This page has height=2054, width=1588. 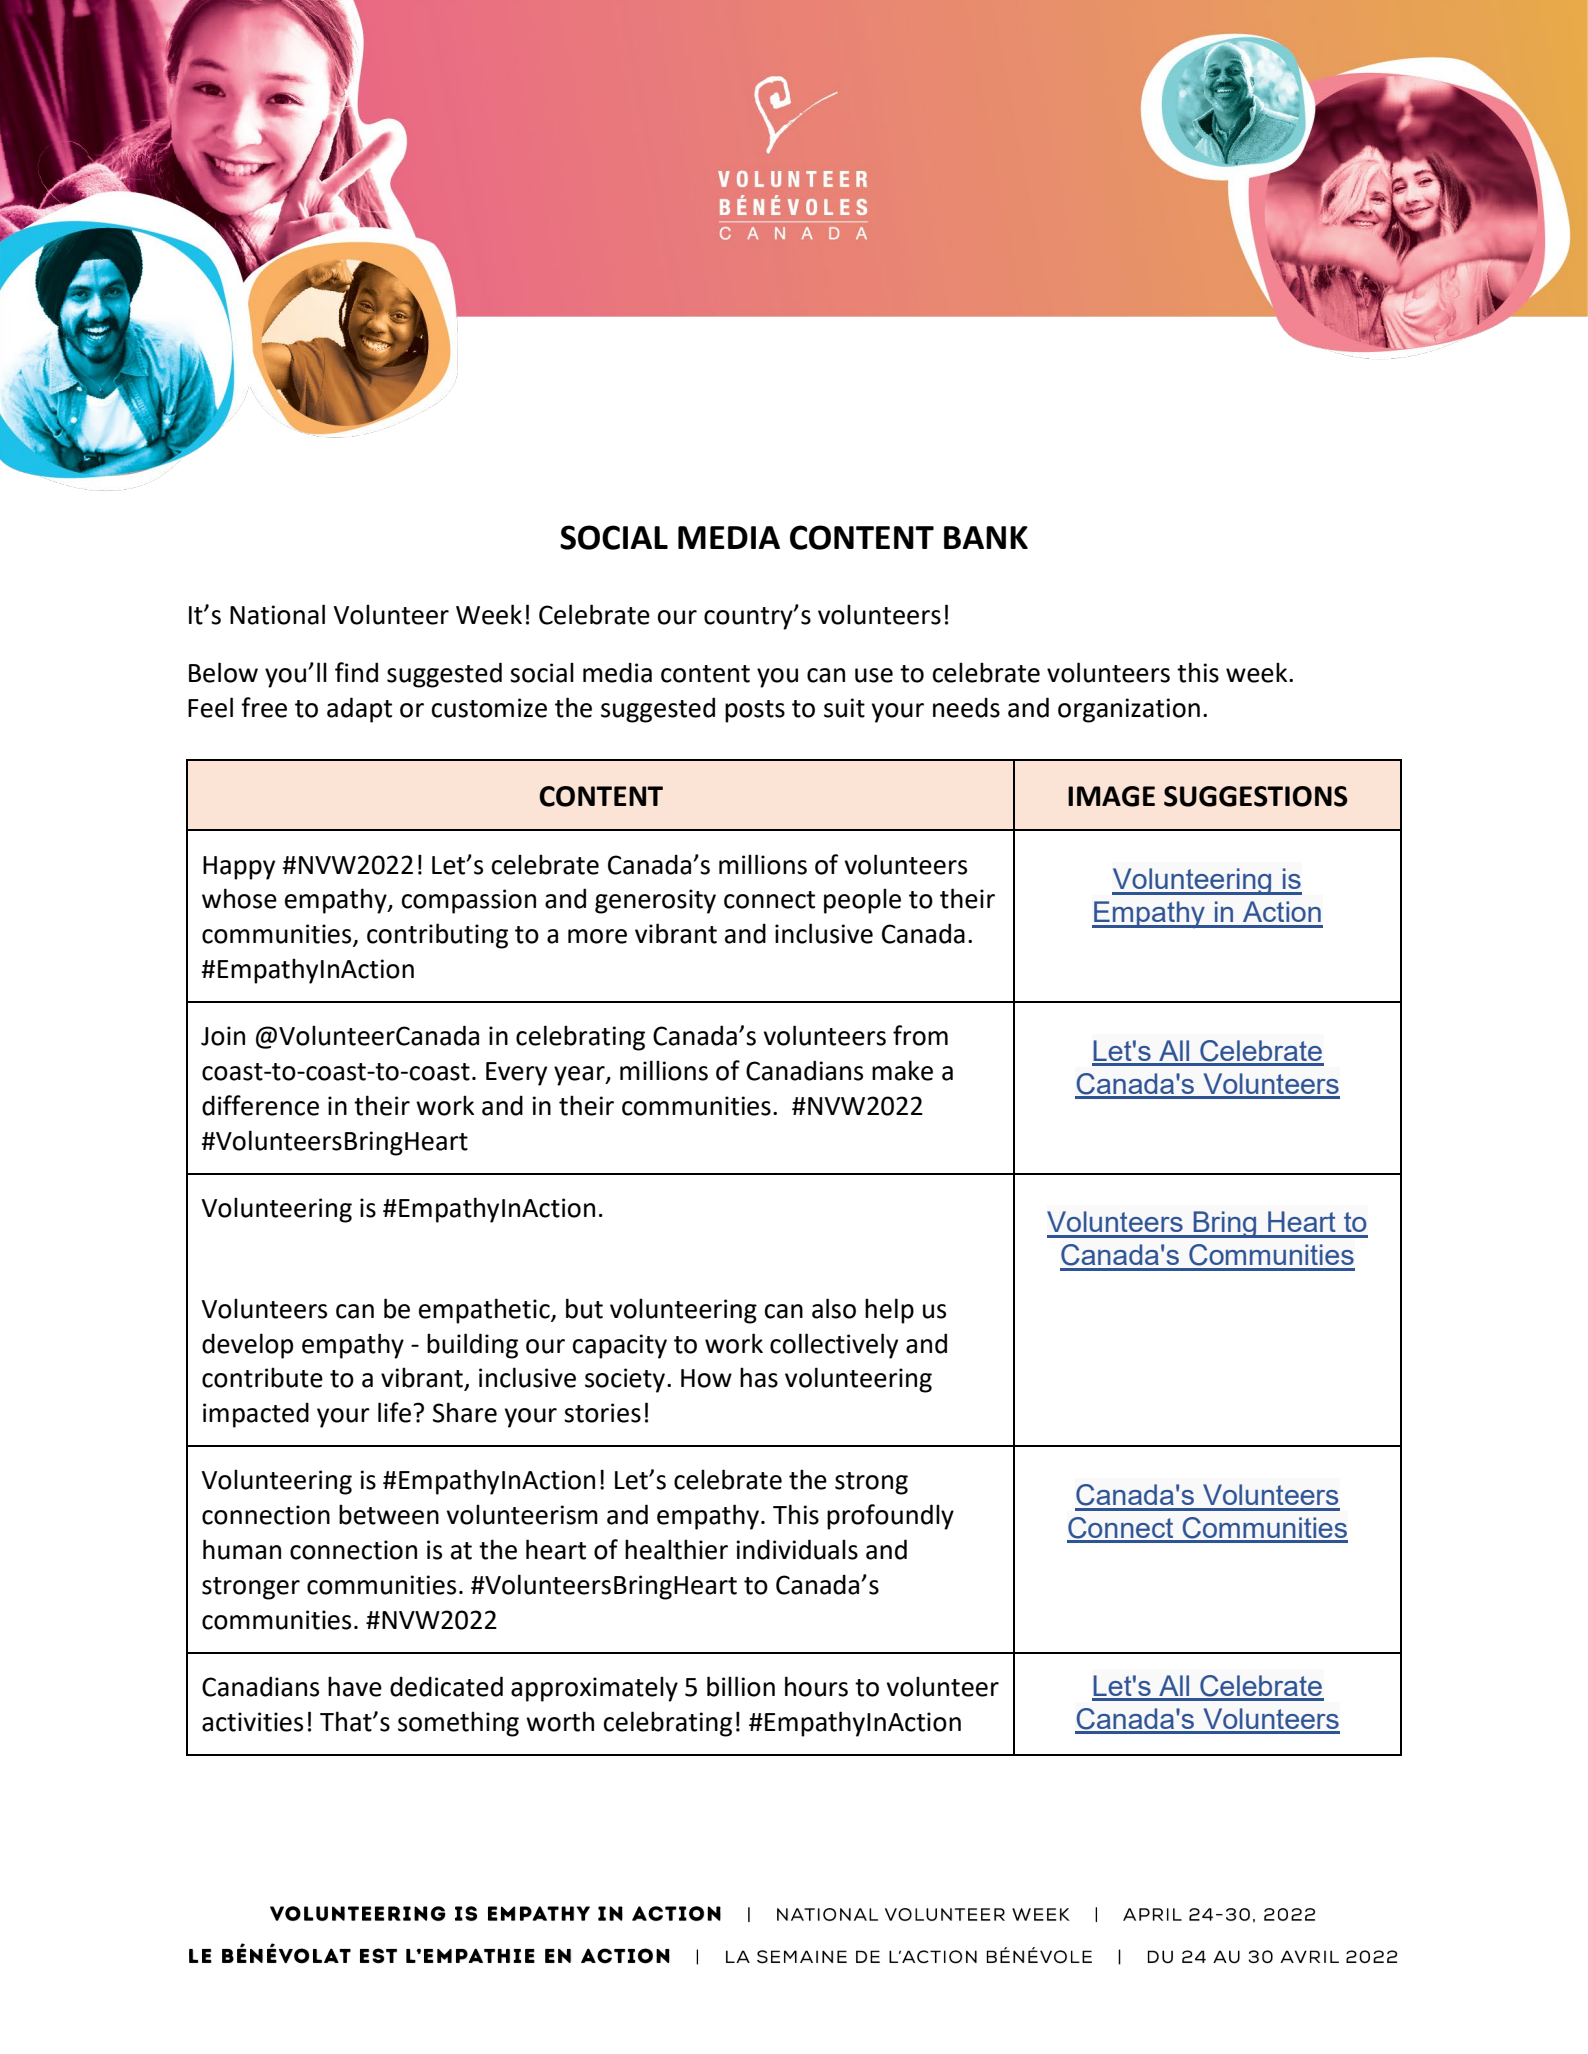 I want to click on year, so click(x=580, y=1076).
